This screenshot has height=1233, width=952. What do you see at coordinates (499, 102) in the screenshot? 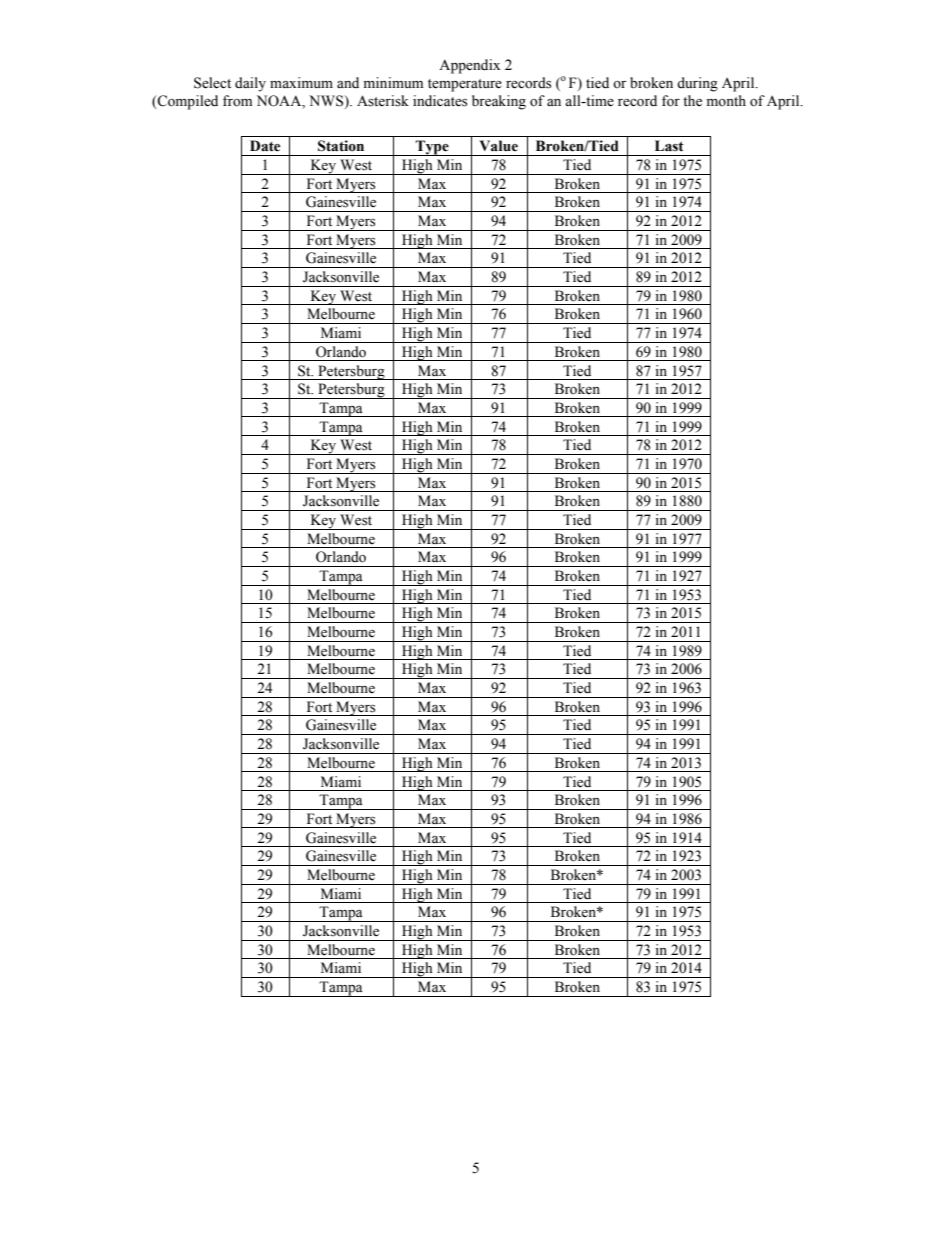
I see `breaking` at bounding box center [499, 102].
